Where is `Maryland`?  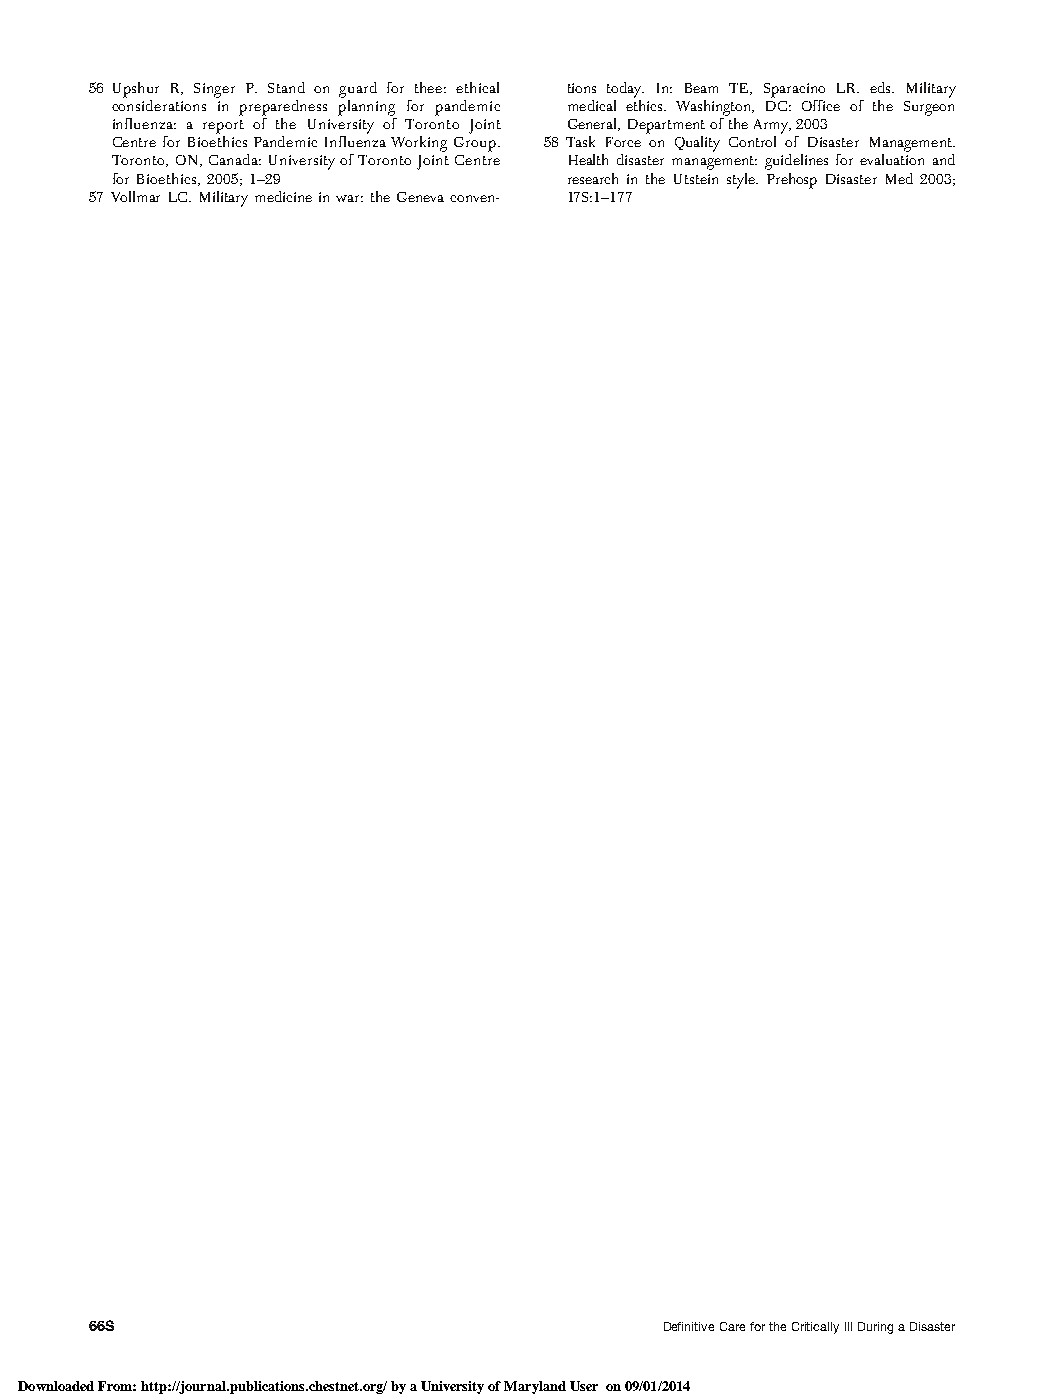
Maryland is located at coordinates (535, 1387).
